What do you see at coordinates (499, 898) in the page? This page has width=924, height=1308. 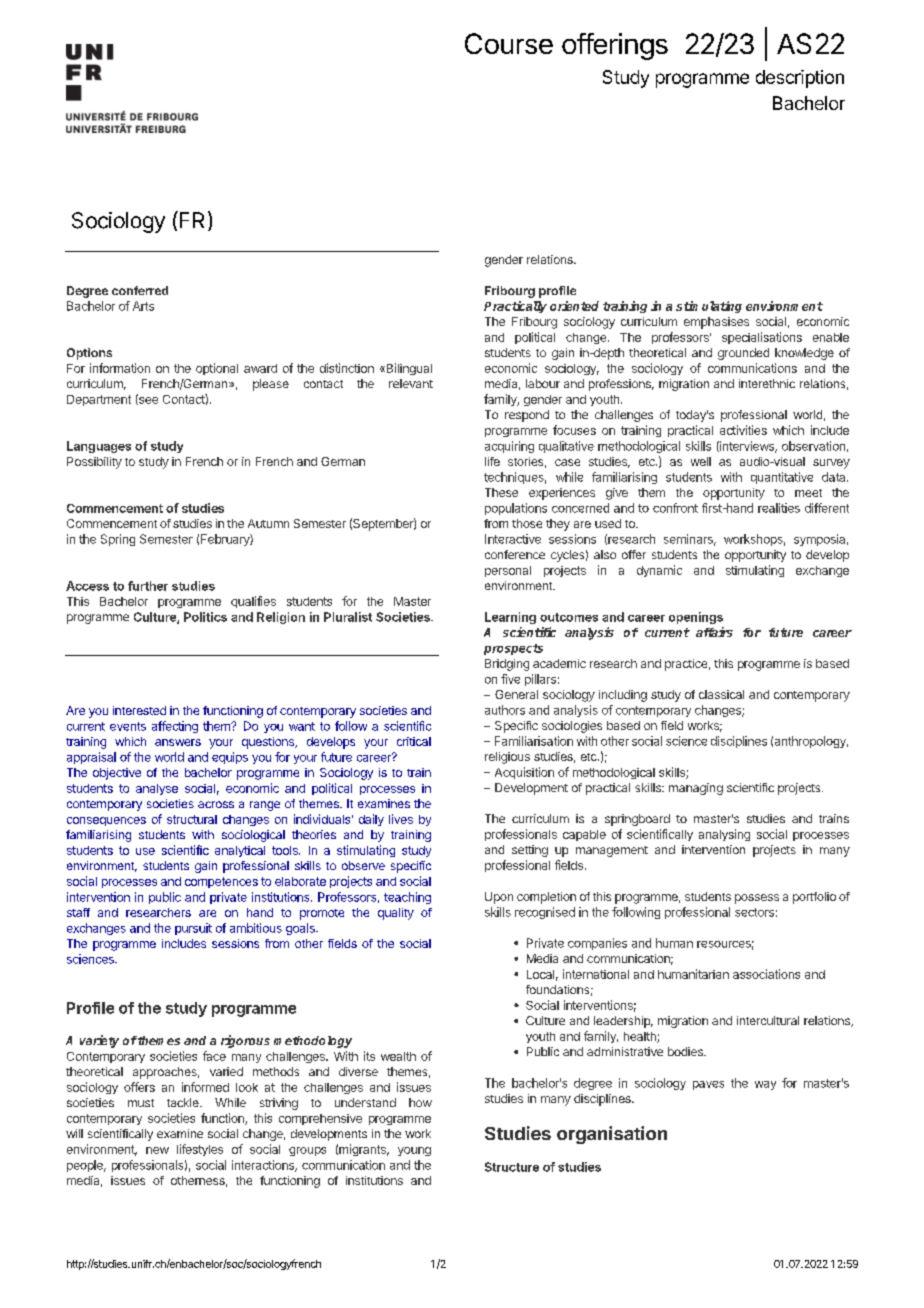 I see `Upon` at bounding box center [499, 898].
